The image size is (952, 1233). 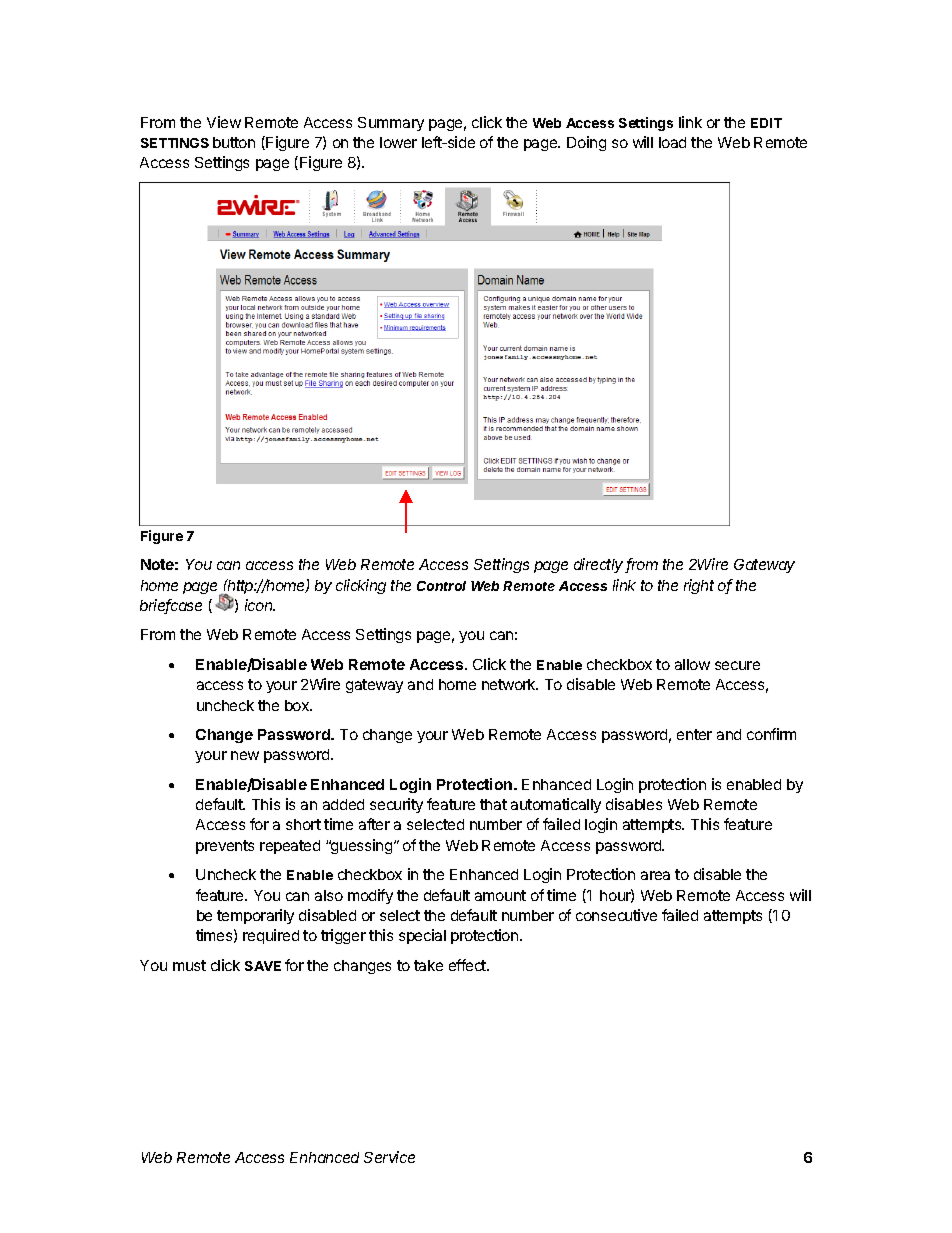 I want to click on Service, so click(x=389, y=1157).
